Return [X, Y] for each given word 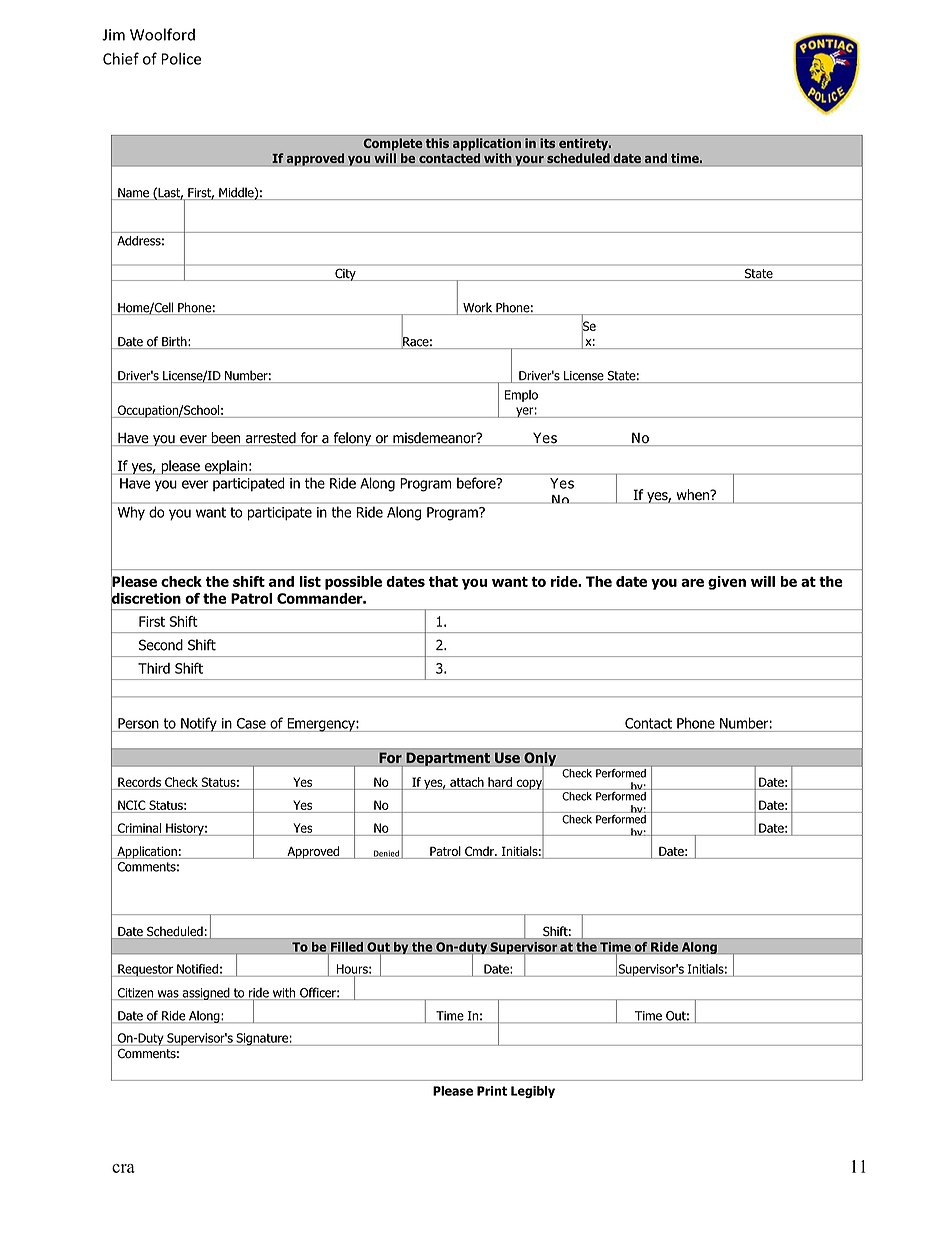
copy [529, 784]
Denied [386, 854]
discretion [146, 598]
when [692, 496]
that [443, 581]
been [226, 439]
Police [181, 58]
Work [478, 308]
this [437, 143]
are [692, 583]
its [547, 143]
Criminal [139, 828]
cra [123, 1168]
